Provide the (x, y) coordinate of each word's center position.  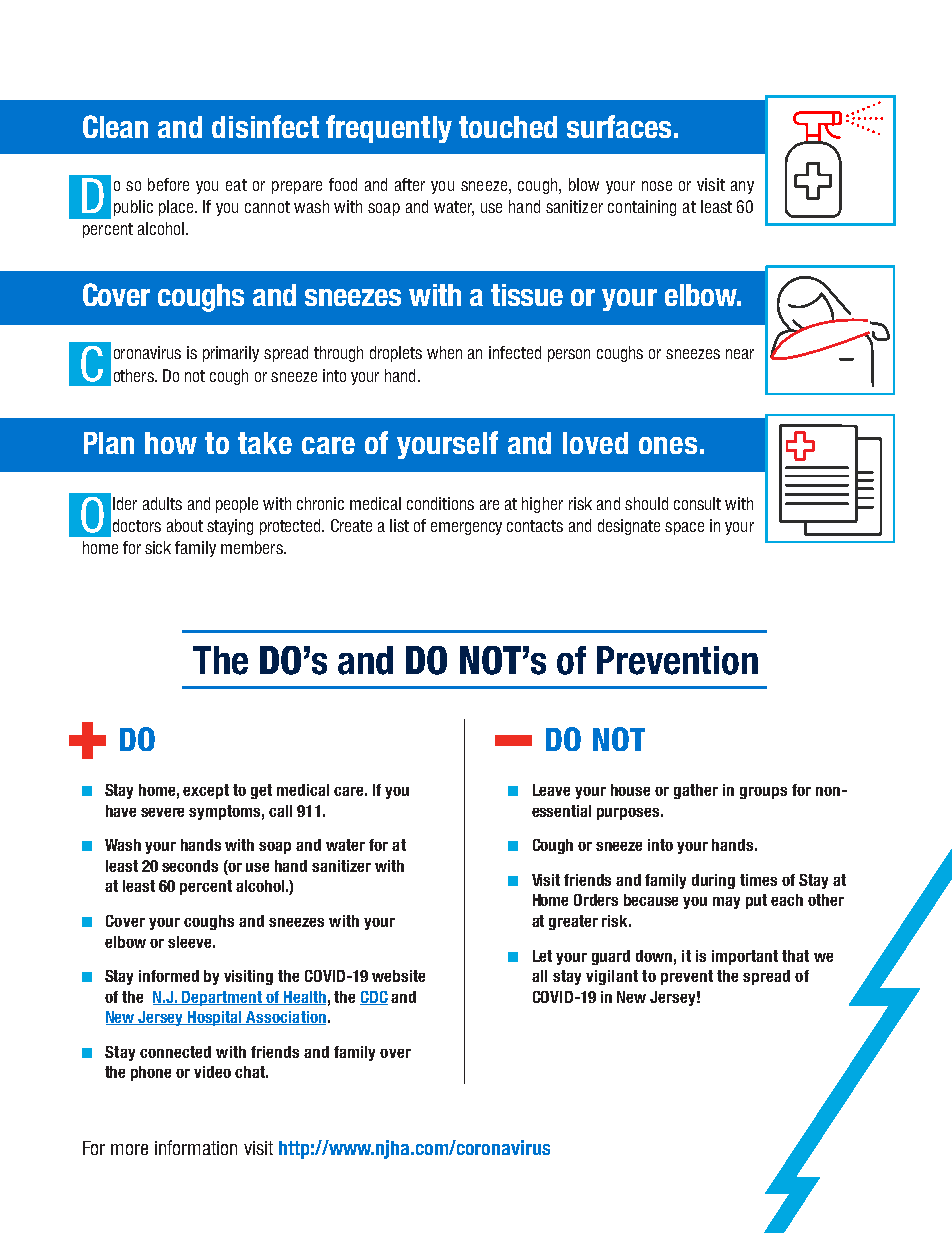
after (410, 184)
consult (697, 503)
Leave (551, 790)
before (168, 184)
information (196, 1147)
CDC (374, 998)
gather (696, 791)
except (206, 791)
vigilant (612, 977)
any (742, 187)
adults (162, 503)
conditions (440, 503)
